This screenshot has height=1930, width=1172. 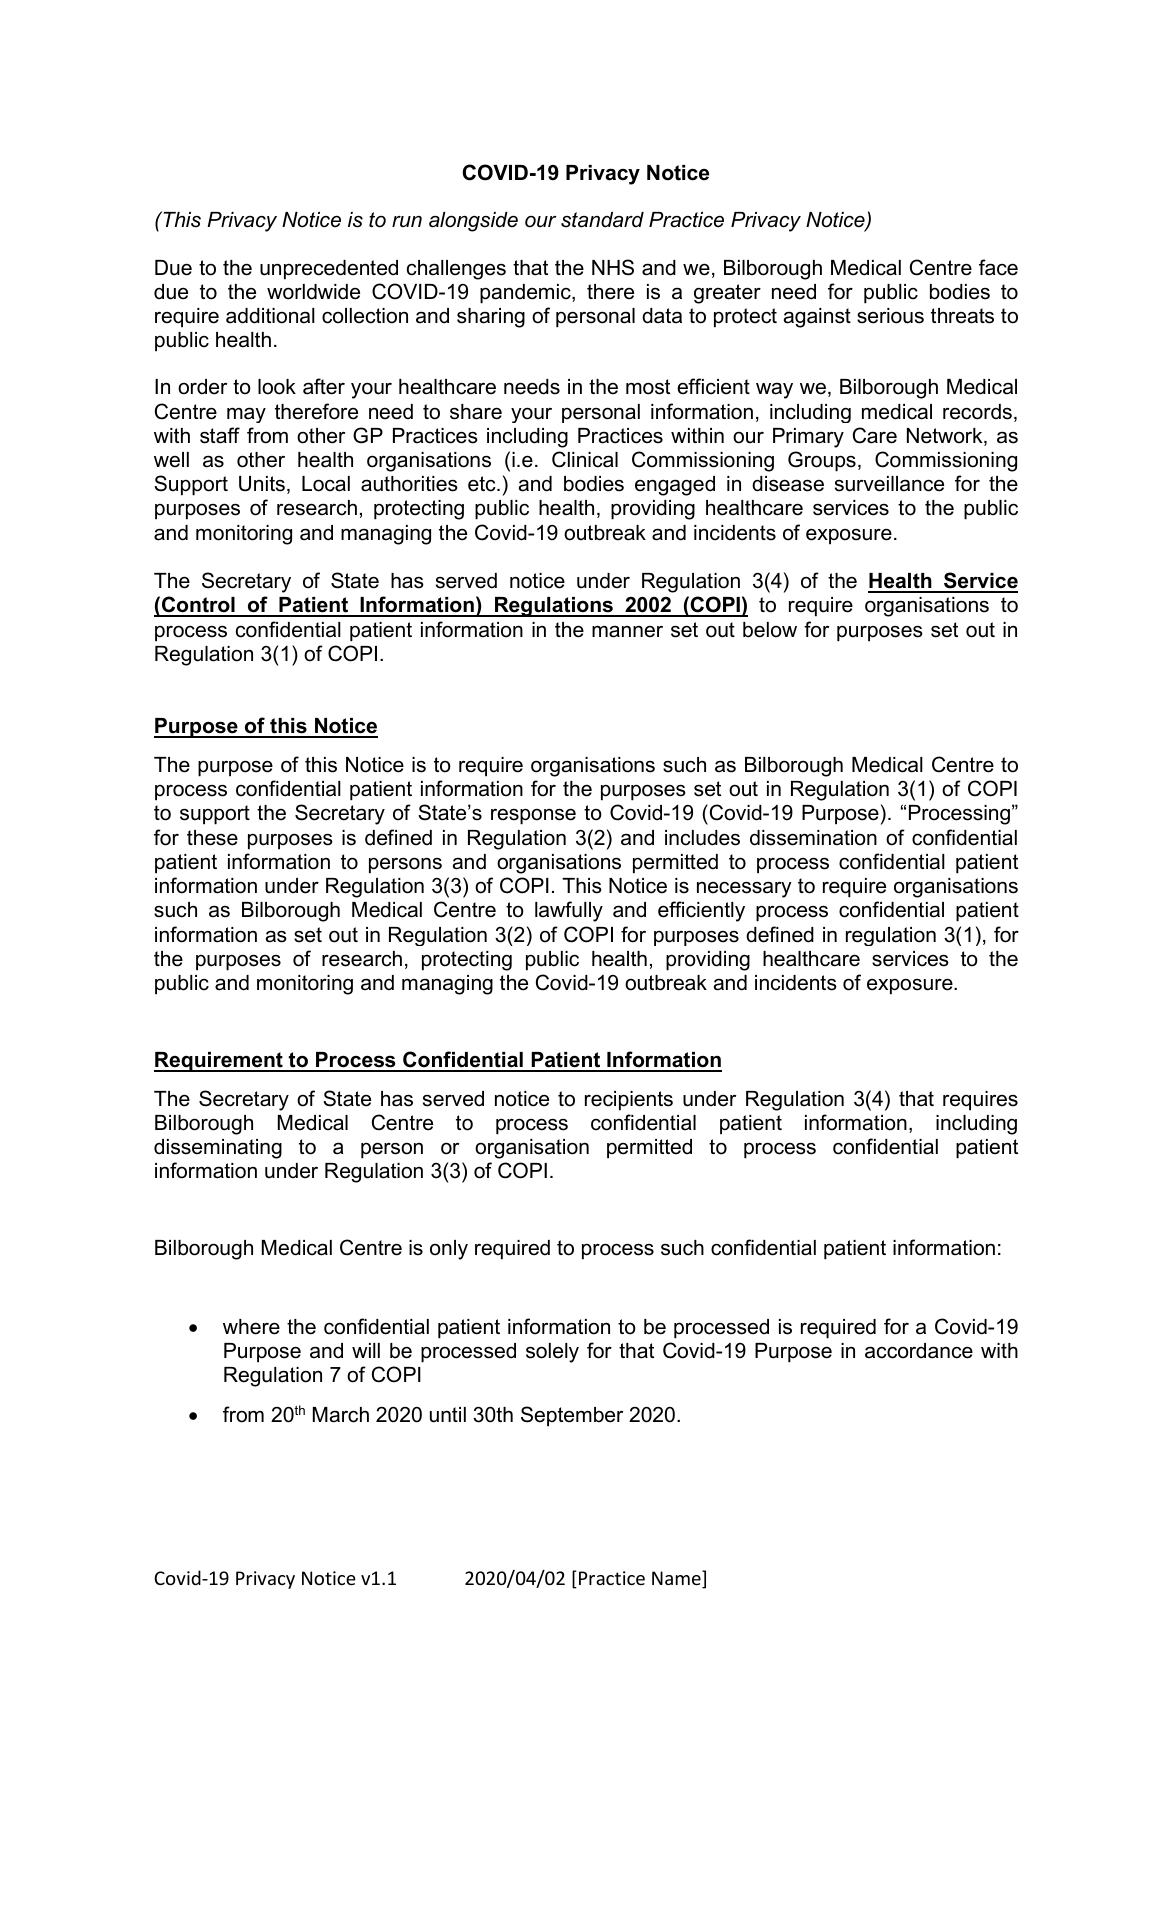 What do you see at coordinates (329, 270) in the screenshot?
I see `unprecedented` at bounding box center [329, 270].
